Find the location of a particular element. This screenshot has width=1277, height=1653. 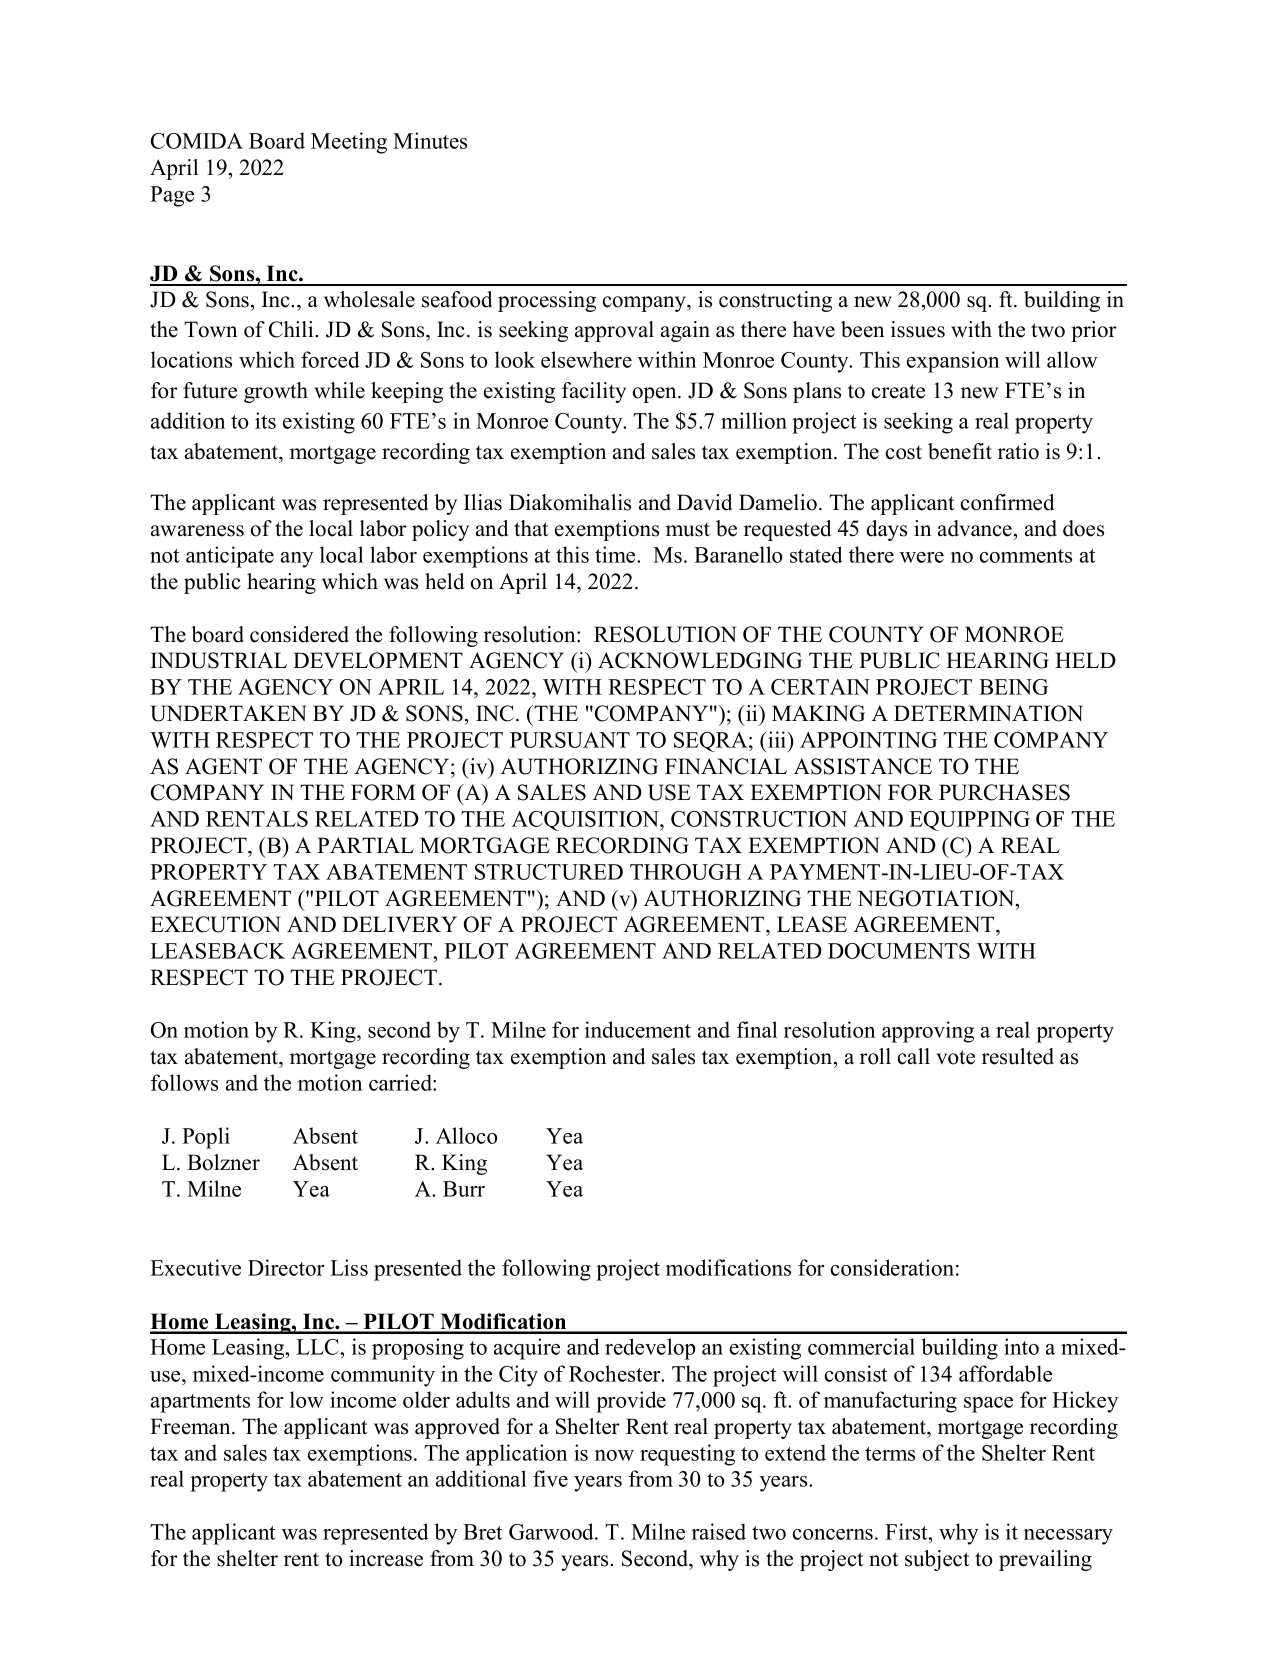

Meeting is located at coordinates (349, 143).
